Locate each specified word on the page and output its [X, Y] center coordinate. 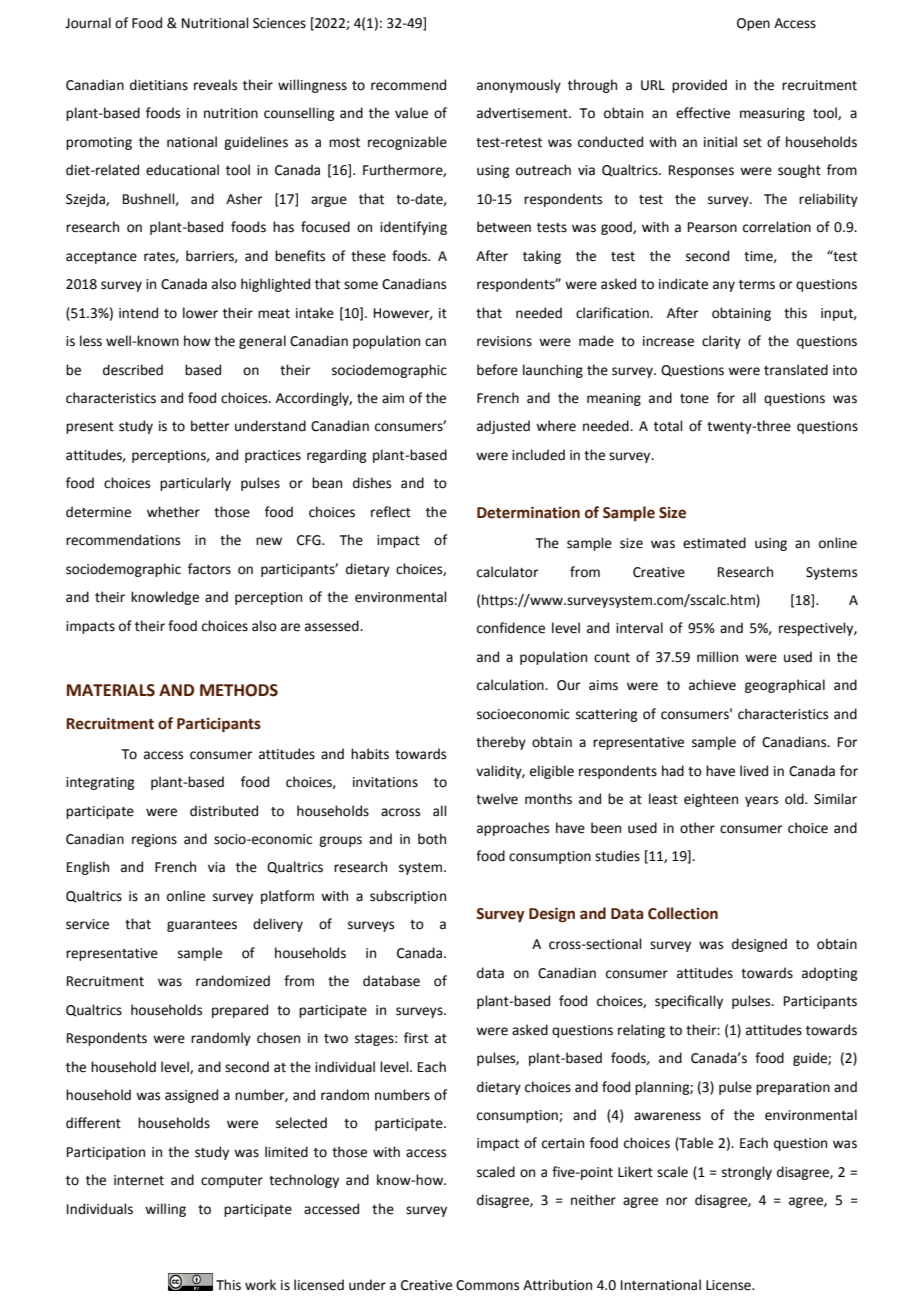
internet [139, 1180]
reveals [215, 85]
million [717, 657]
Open [753, 24]
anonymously [519, 86]
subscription [408, 897]
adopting [829, 974]
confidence [511, 628]
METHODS [239, 690]
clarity [721, 342]
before [497, 370]
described [133, 370]
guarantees [202, 926]
